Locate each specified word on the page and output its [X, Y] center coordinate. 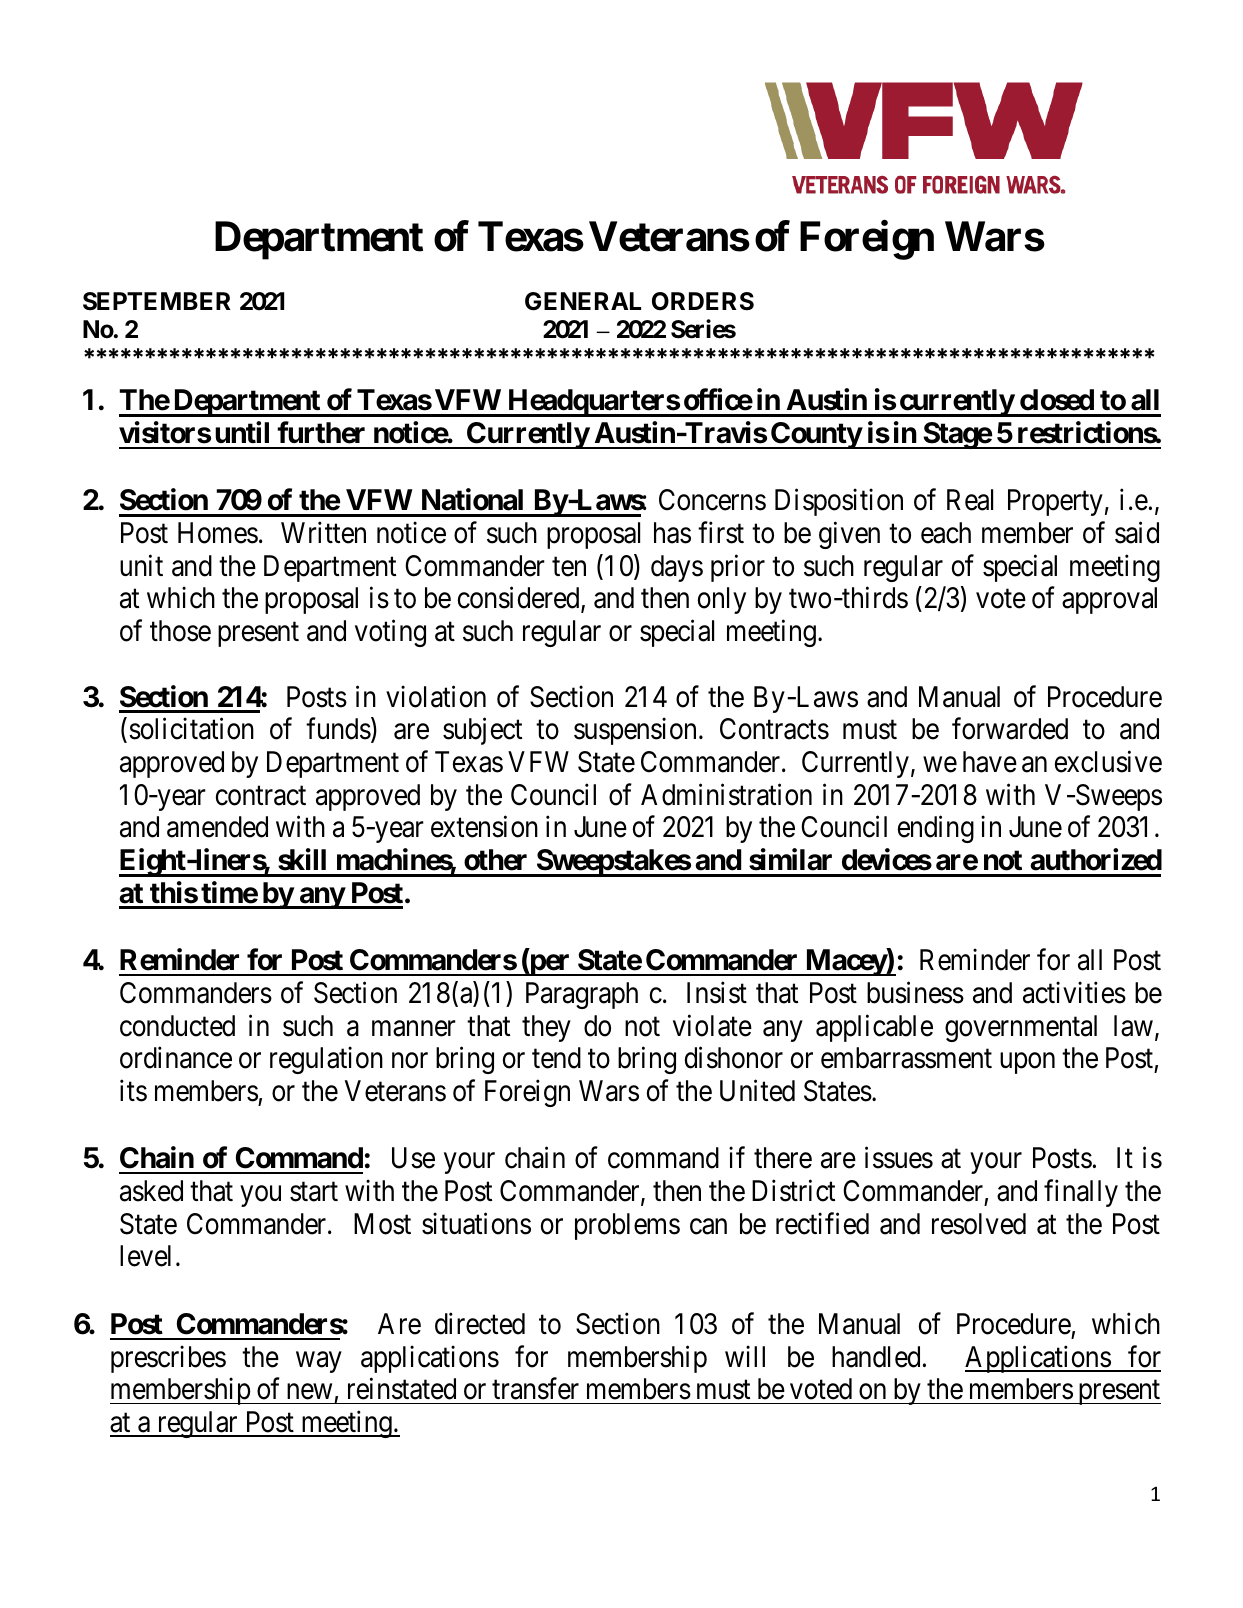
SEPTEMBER [157, 301]
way [319, 1362]
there [783, 1158]
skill [302, 859]
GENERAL [583, 301]
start [314, 1192]
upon [1027, 1063]
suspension [635, 731]
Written [323, 533]
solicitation [191, 729]
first [721, 533]
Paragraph [582, 995]
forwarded [1010, 729]
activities [1074, 992]
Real [970, 500]
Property [1055, 503]
